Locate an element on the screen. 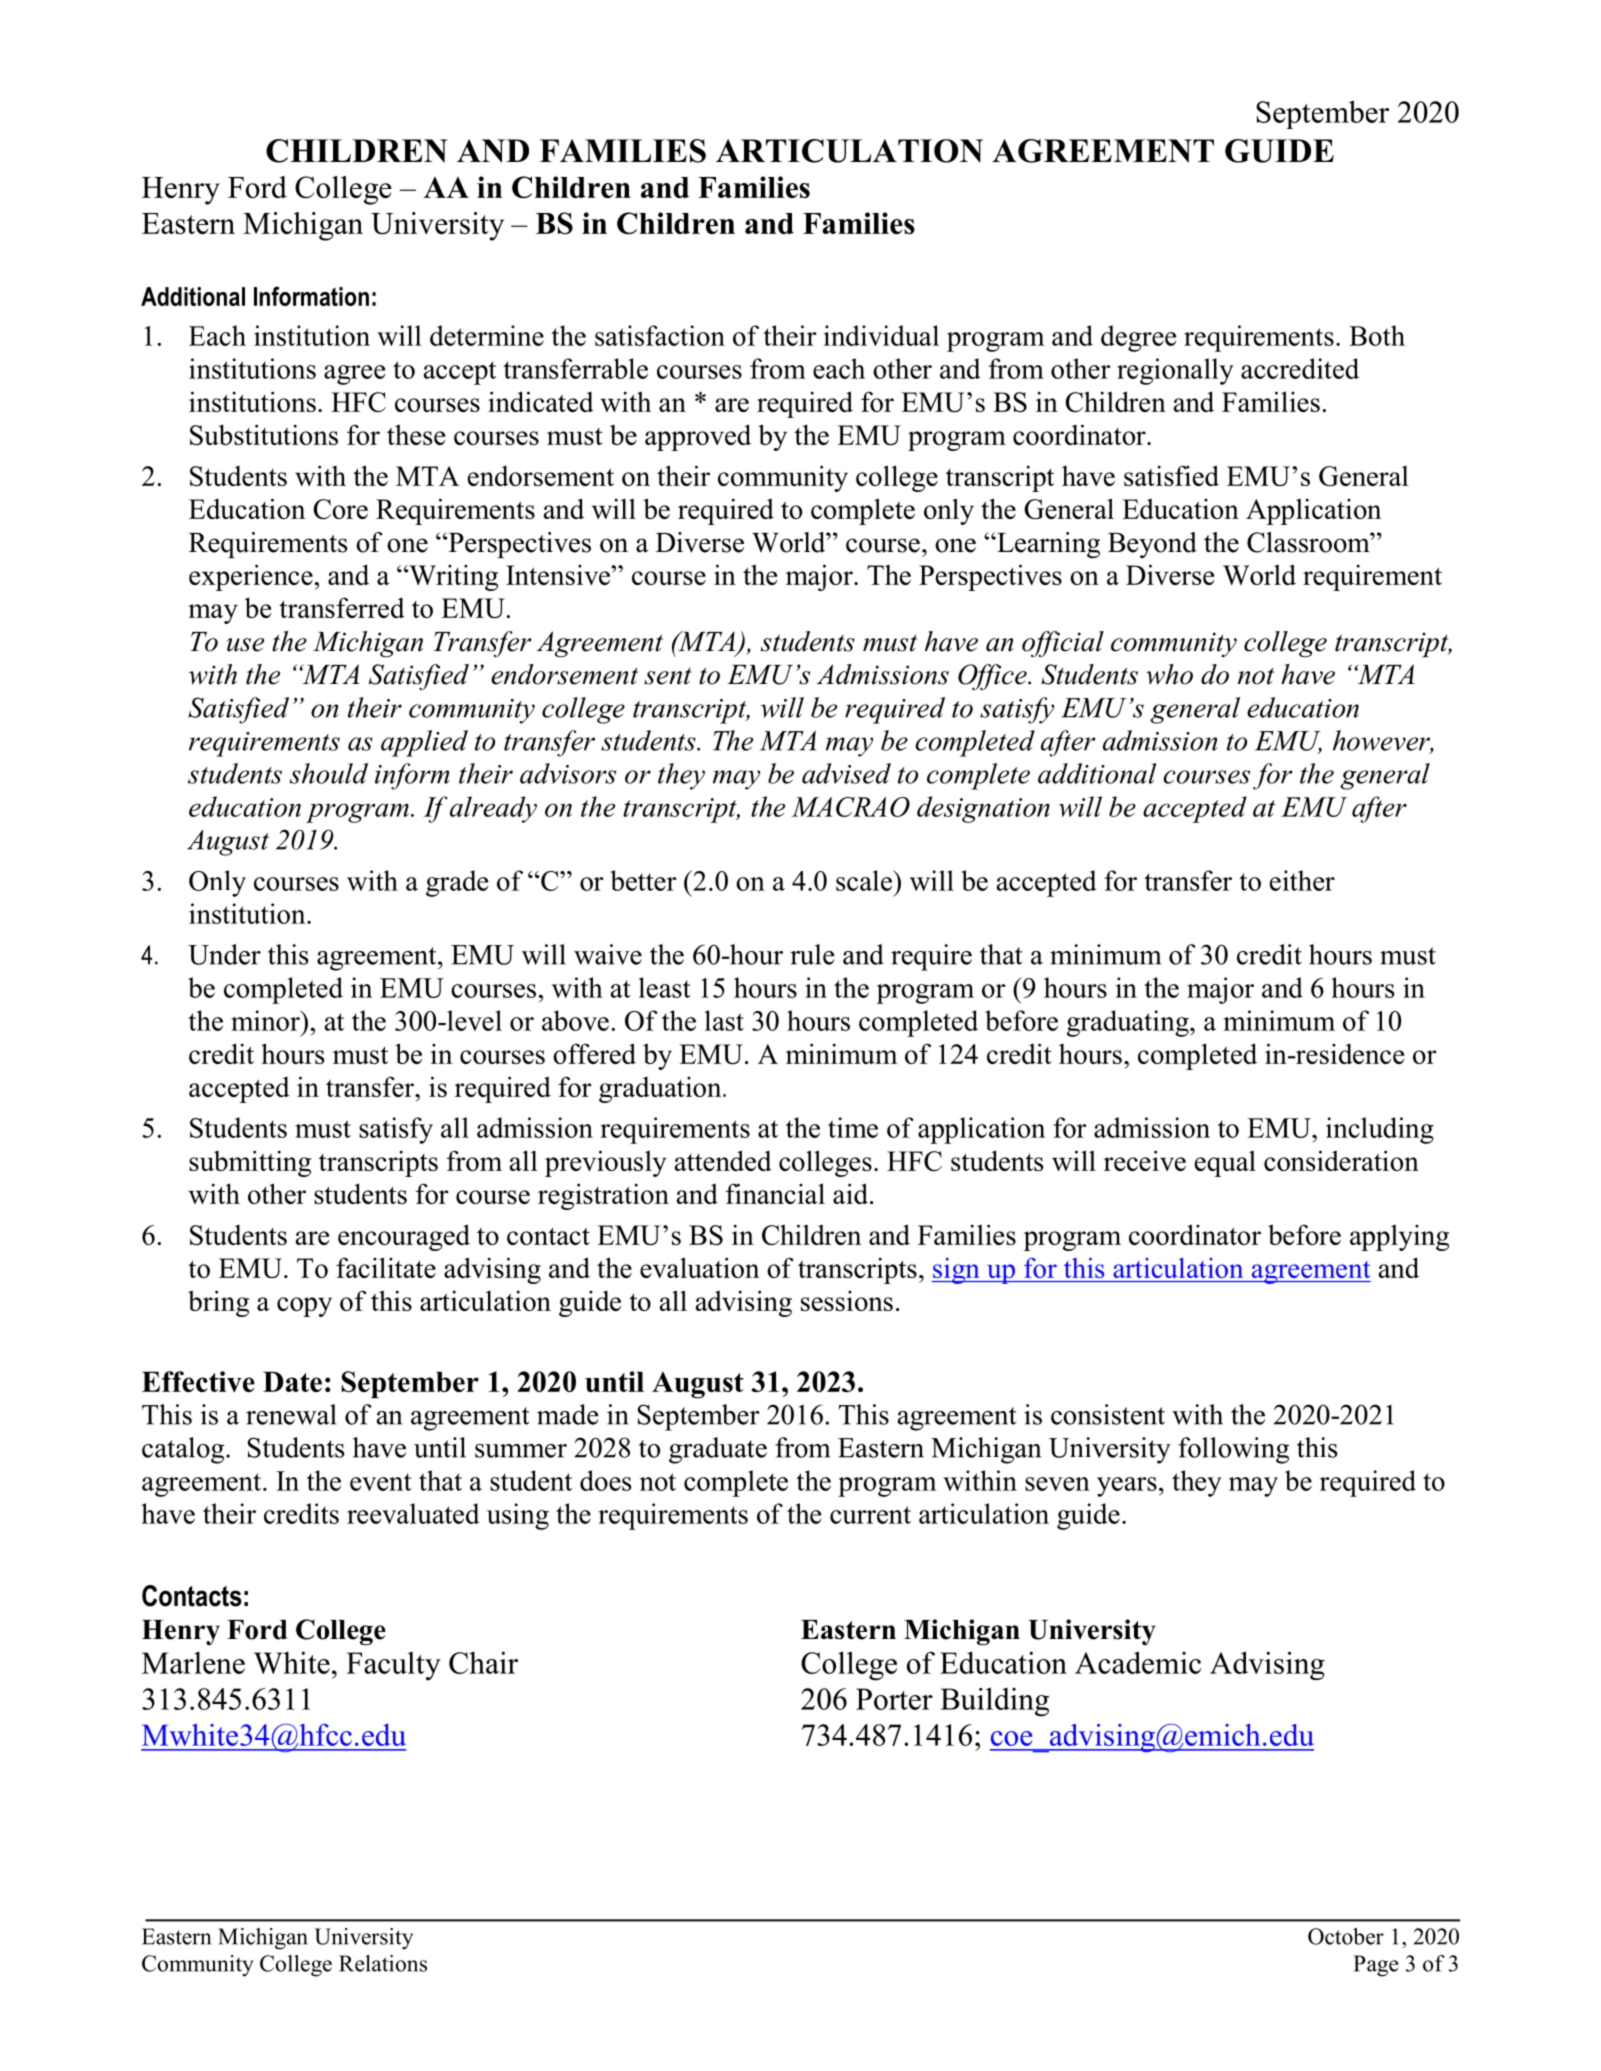 The height and width of the screenshot is (2071, 1601). regionally is located at coordinates (1175, 371).
